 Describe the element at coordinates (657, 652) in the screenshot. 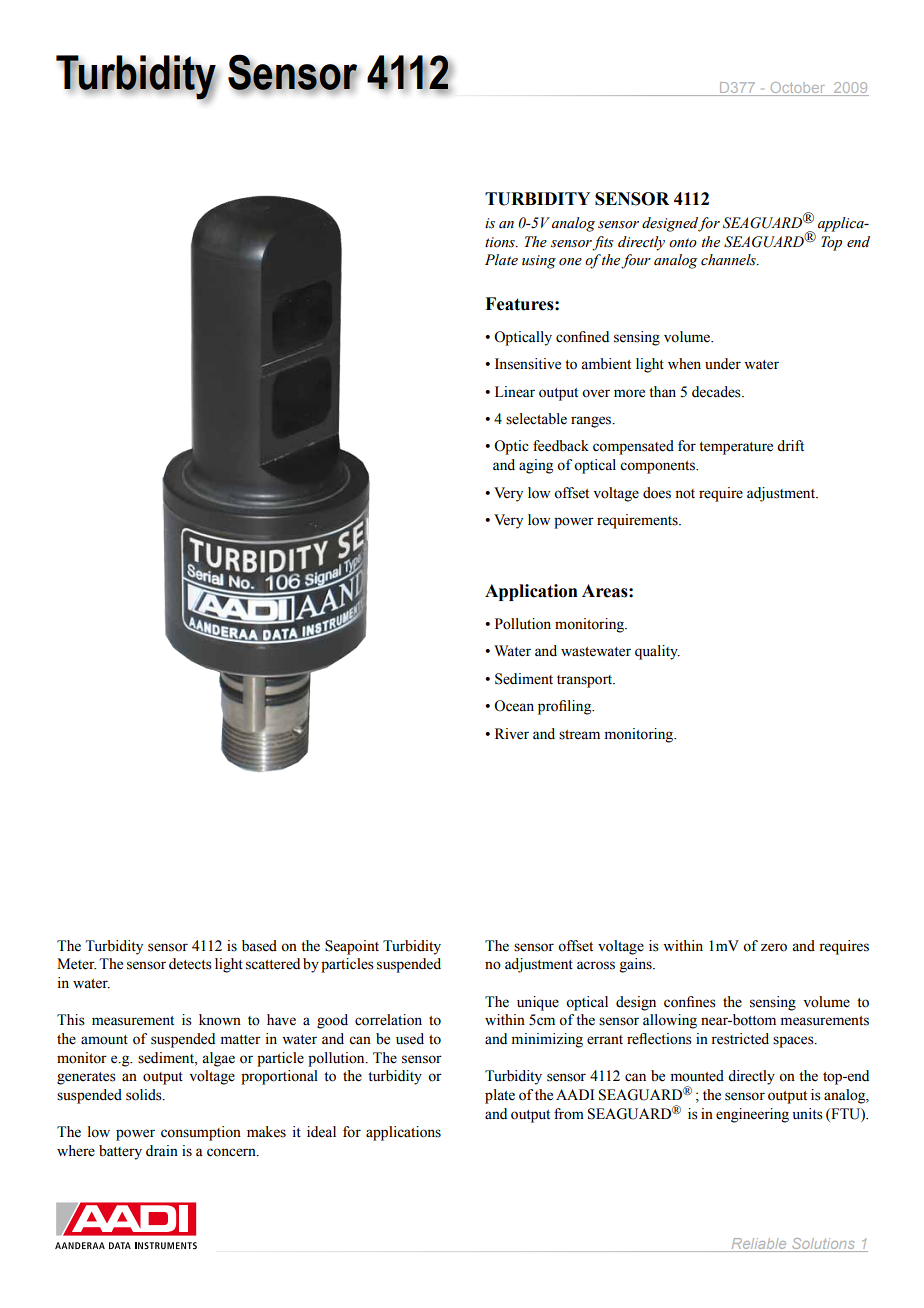

I see `quality` at that location.
